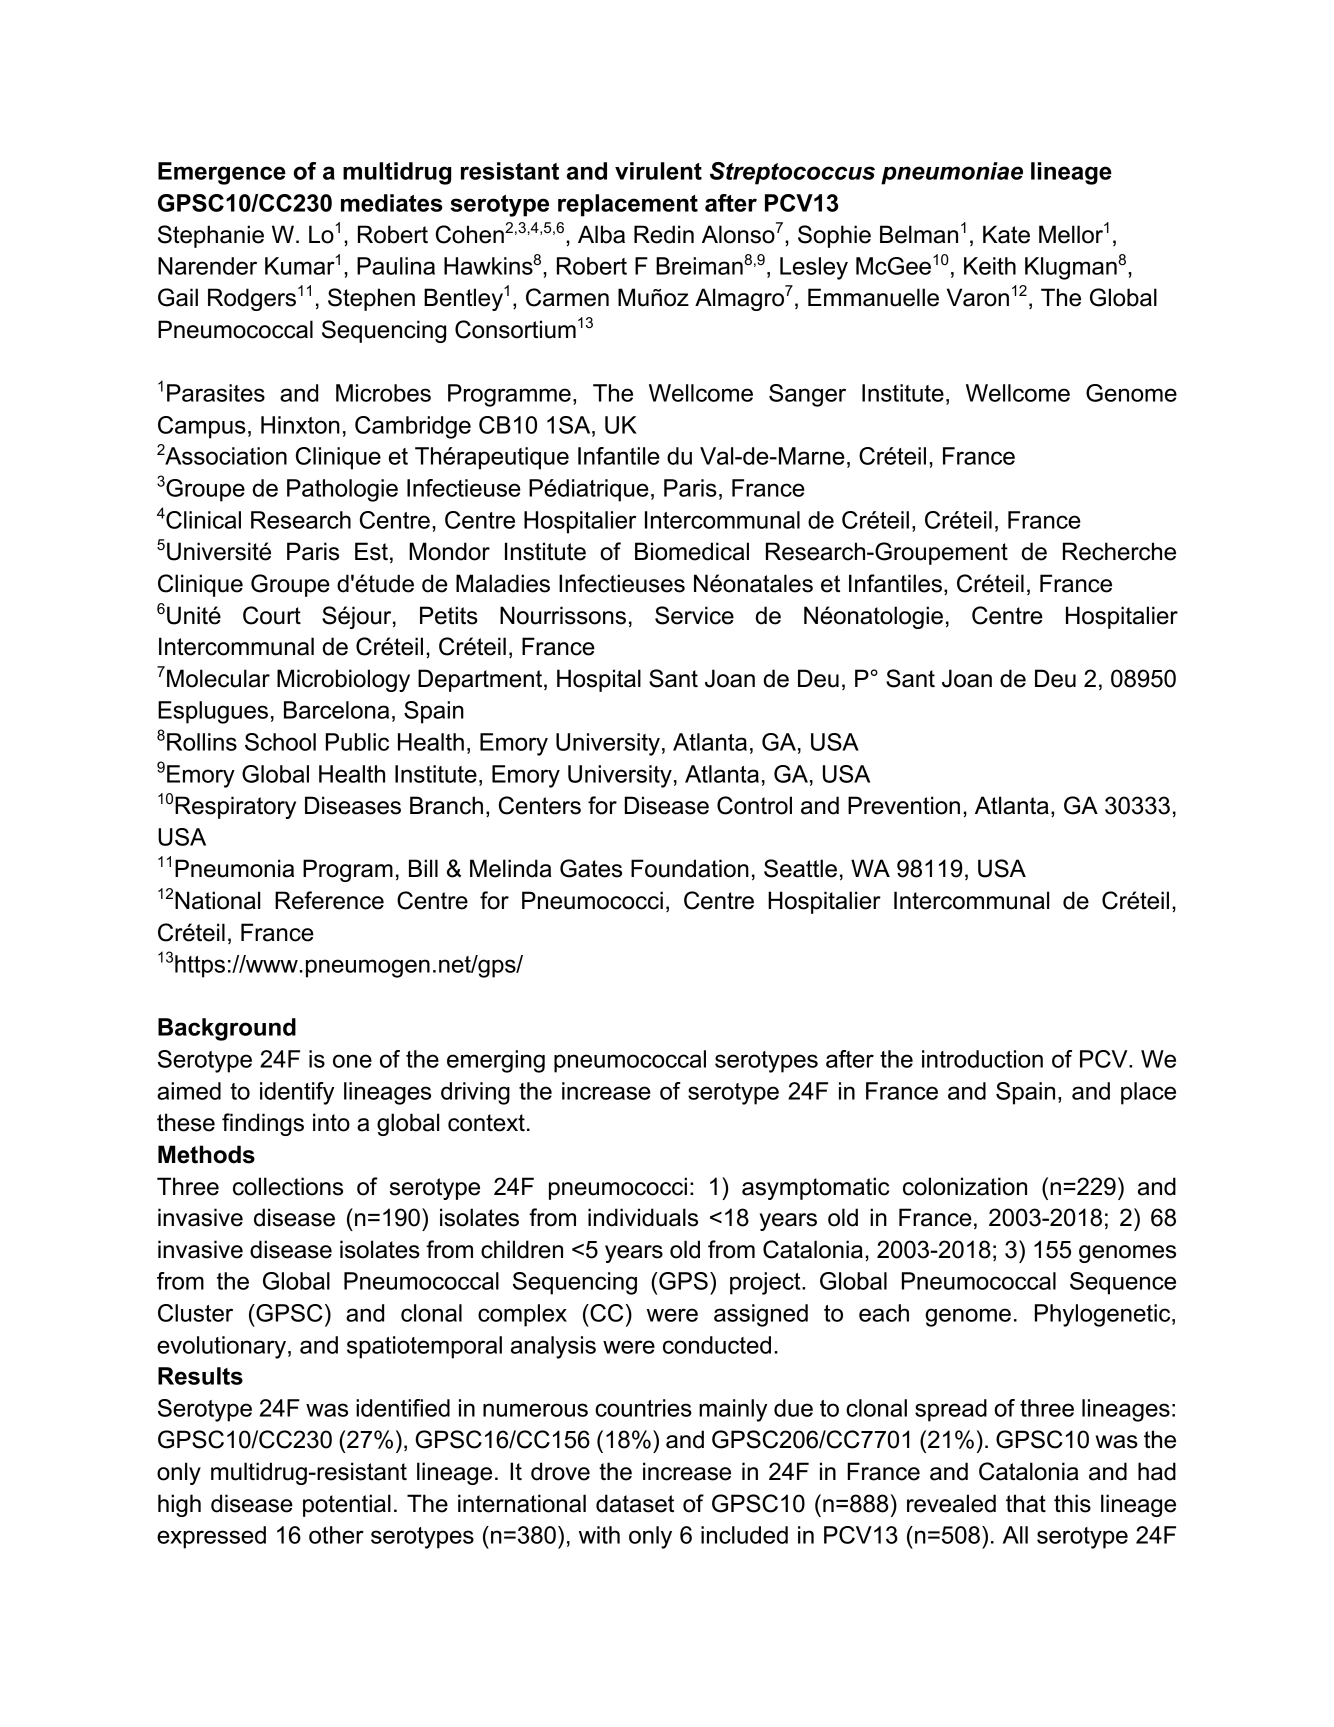 Image resolution: width=1334 pixels, height=1727 pixels. What do you see at coordinates (347, 1505) in the screenshot?
I see `potential` at bounding box center [347, 1505].
